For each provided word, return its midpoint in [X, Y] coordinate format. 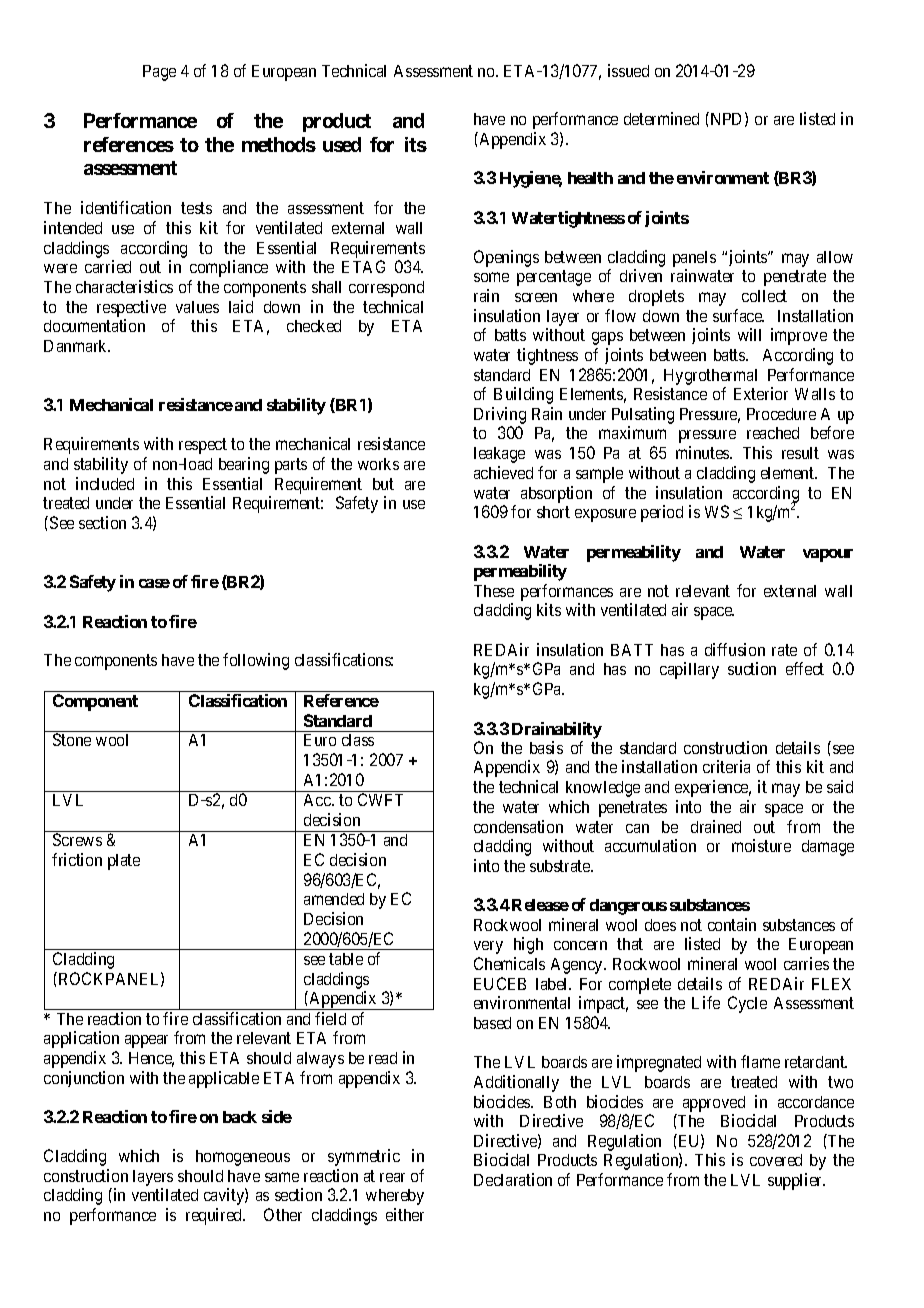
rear [392, 1177]
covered [776, 1160]
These [494, 591]
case [154, 583]
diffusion [735, 649]
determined [661, 118]
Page [159, 73]
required [215, 1216]
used [342, 144]
